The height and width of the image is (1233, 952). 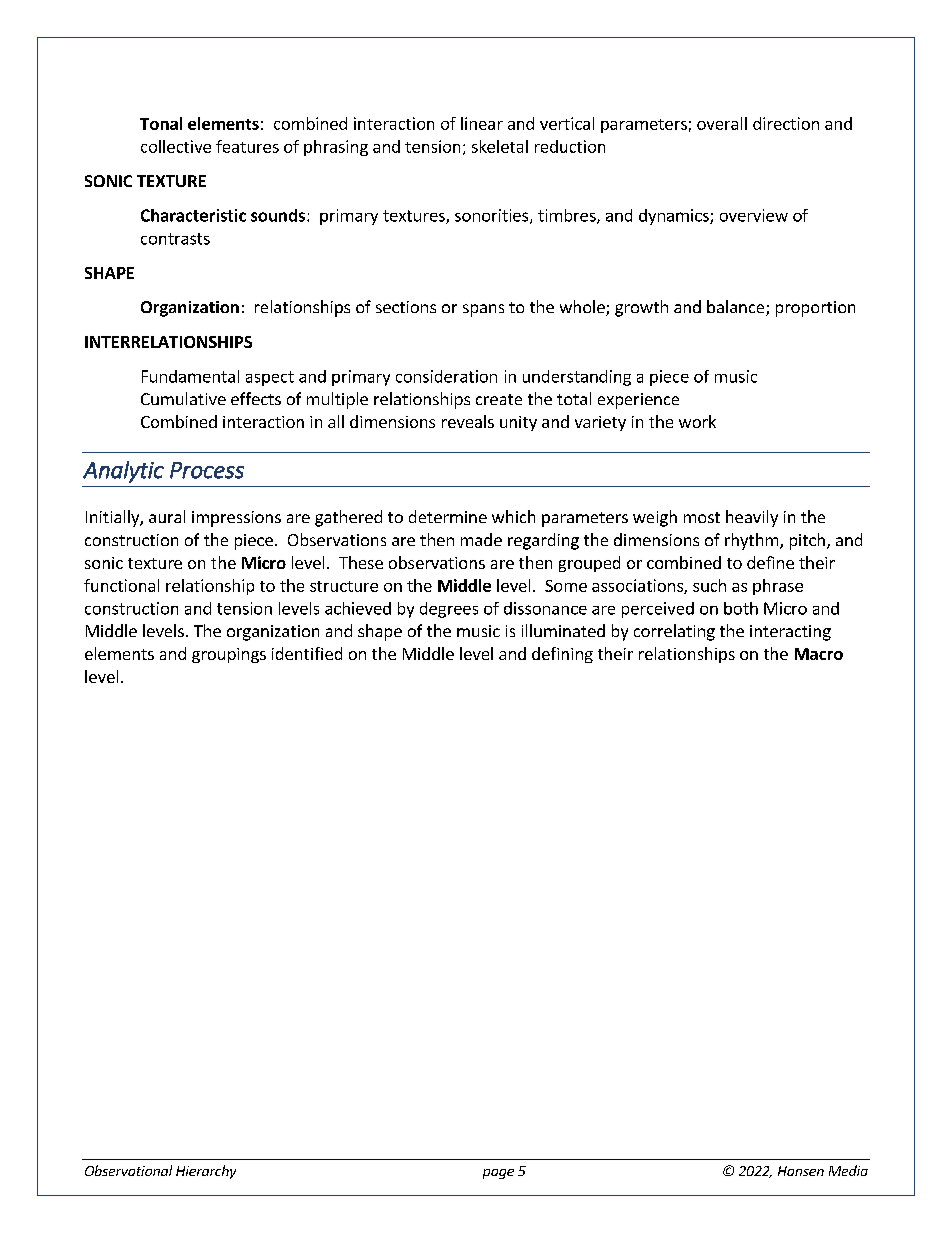 What do you see at coordinates (206, 1172) in the image?
I see `Hierarchy` at bounding box center [206, 1172].
